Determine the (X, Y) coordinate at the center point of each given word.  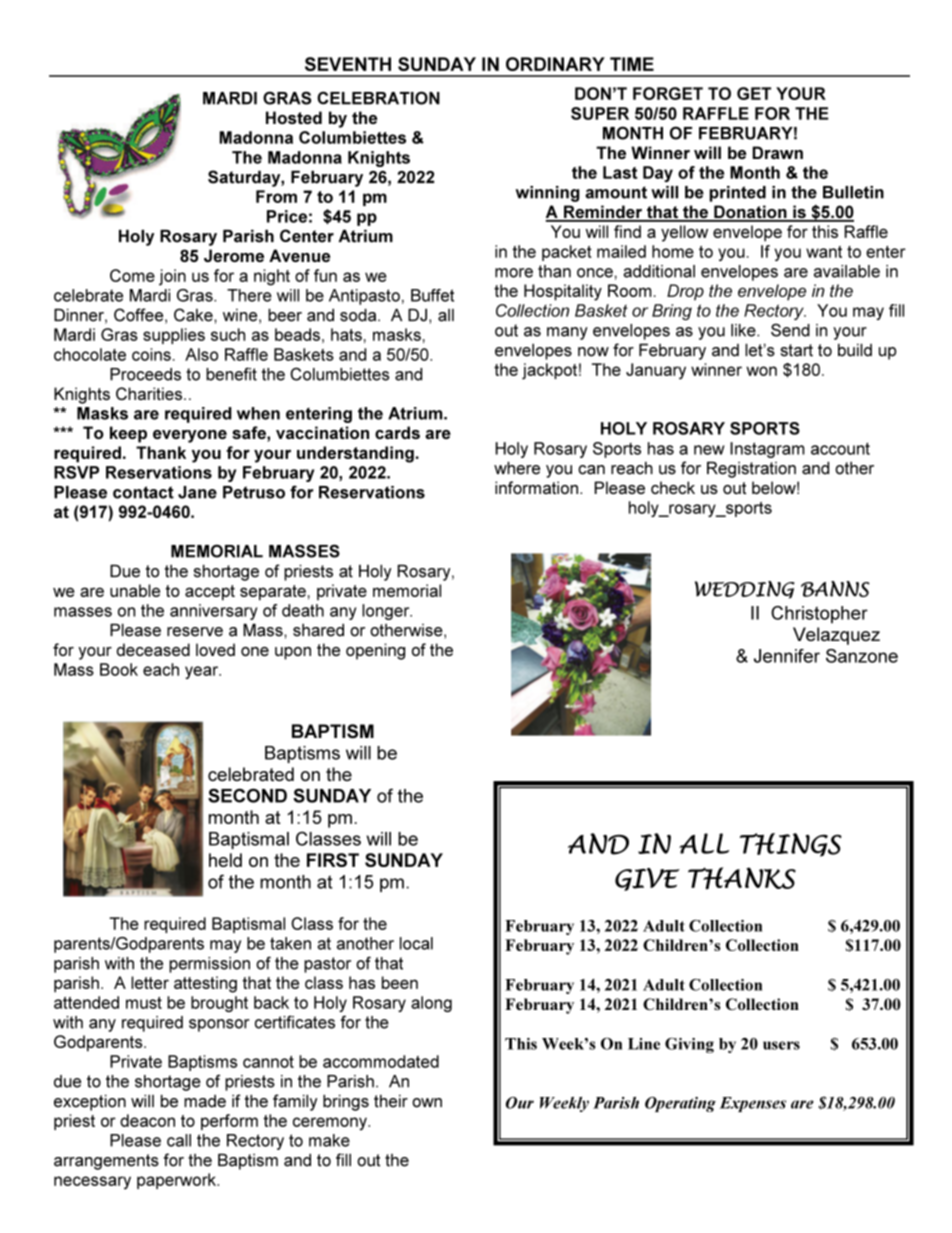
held (225, 860)
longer (387, 612)
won (761, 371)
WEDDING (745, 590)
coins (151, 354)
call (179, 1140)
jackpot (549, 371)
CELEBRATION (378, 98)
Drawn (777, 152)
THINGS (791, 845)
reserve (195, 632)
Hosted (294, 117)
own (427, 1103)
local (416, 943)
